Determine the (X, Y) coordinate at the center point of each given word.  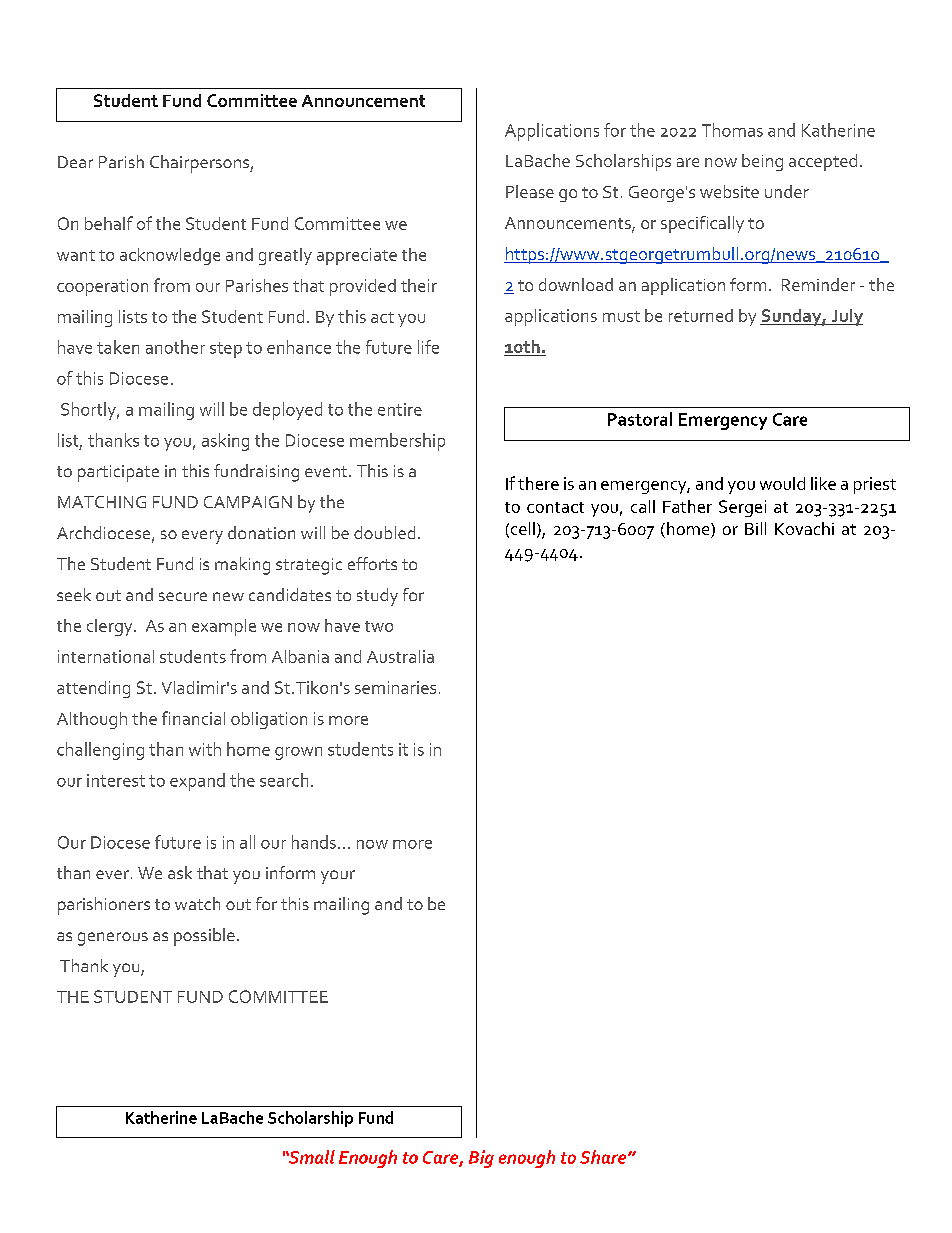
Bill (755, 528)
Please (530, 191)
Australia (400, 656)
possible (204, 937)
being (762, 162)
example (224, 627)
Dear (75, 162)
